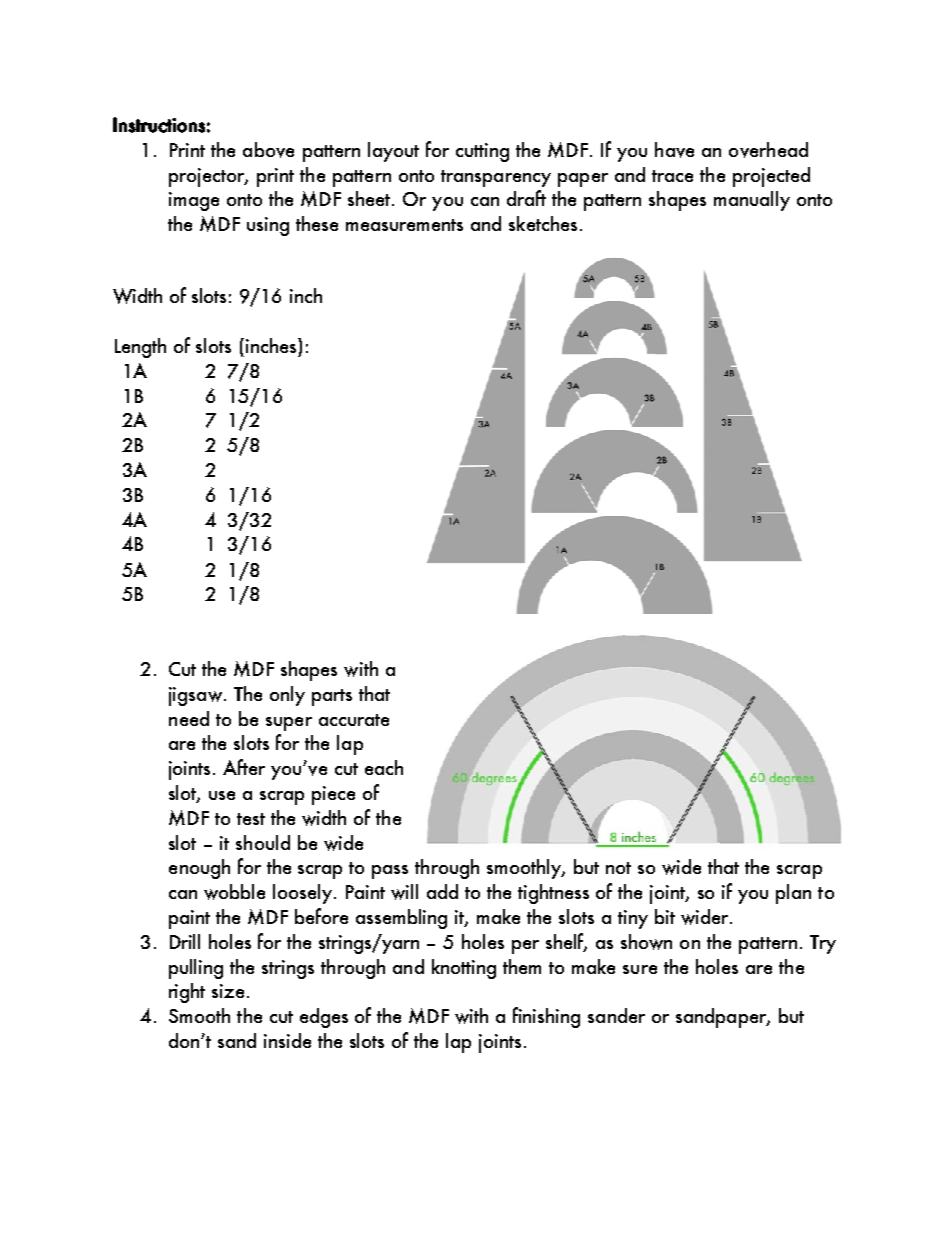  Describe the element at coordinates (189, 718) in the document. I see `need` at that location.
